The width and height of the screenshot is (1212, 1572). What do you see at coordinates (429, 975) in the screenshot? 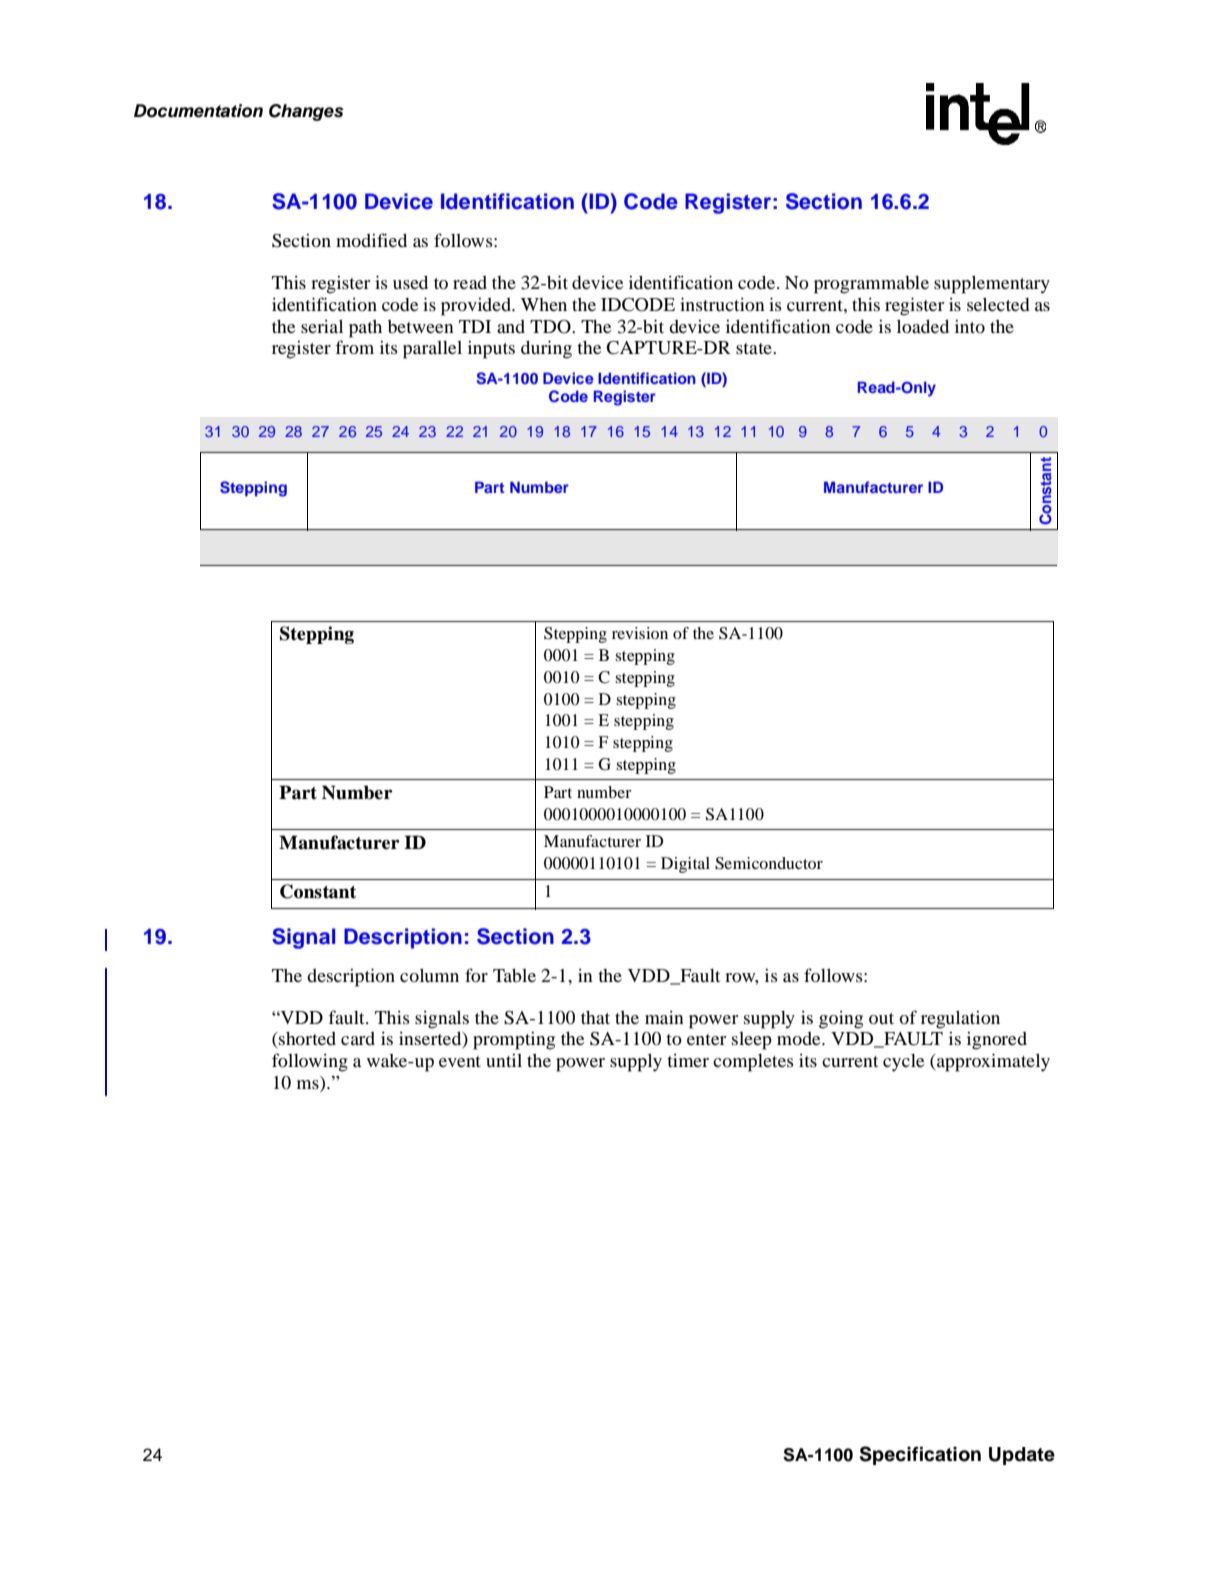
I see `column` at bounding box center [429, 975].
